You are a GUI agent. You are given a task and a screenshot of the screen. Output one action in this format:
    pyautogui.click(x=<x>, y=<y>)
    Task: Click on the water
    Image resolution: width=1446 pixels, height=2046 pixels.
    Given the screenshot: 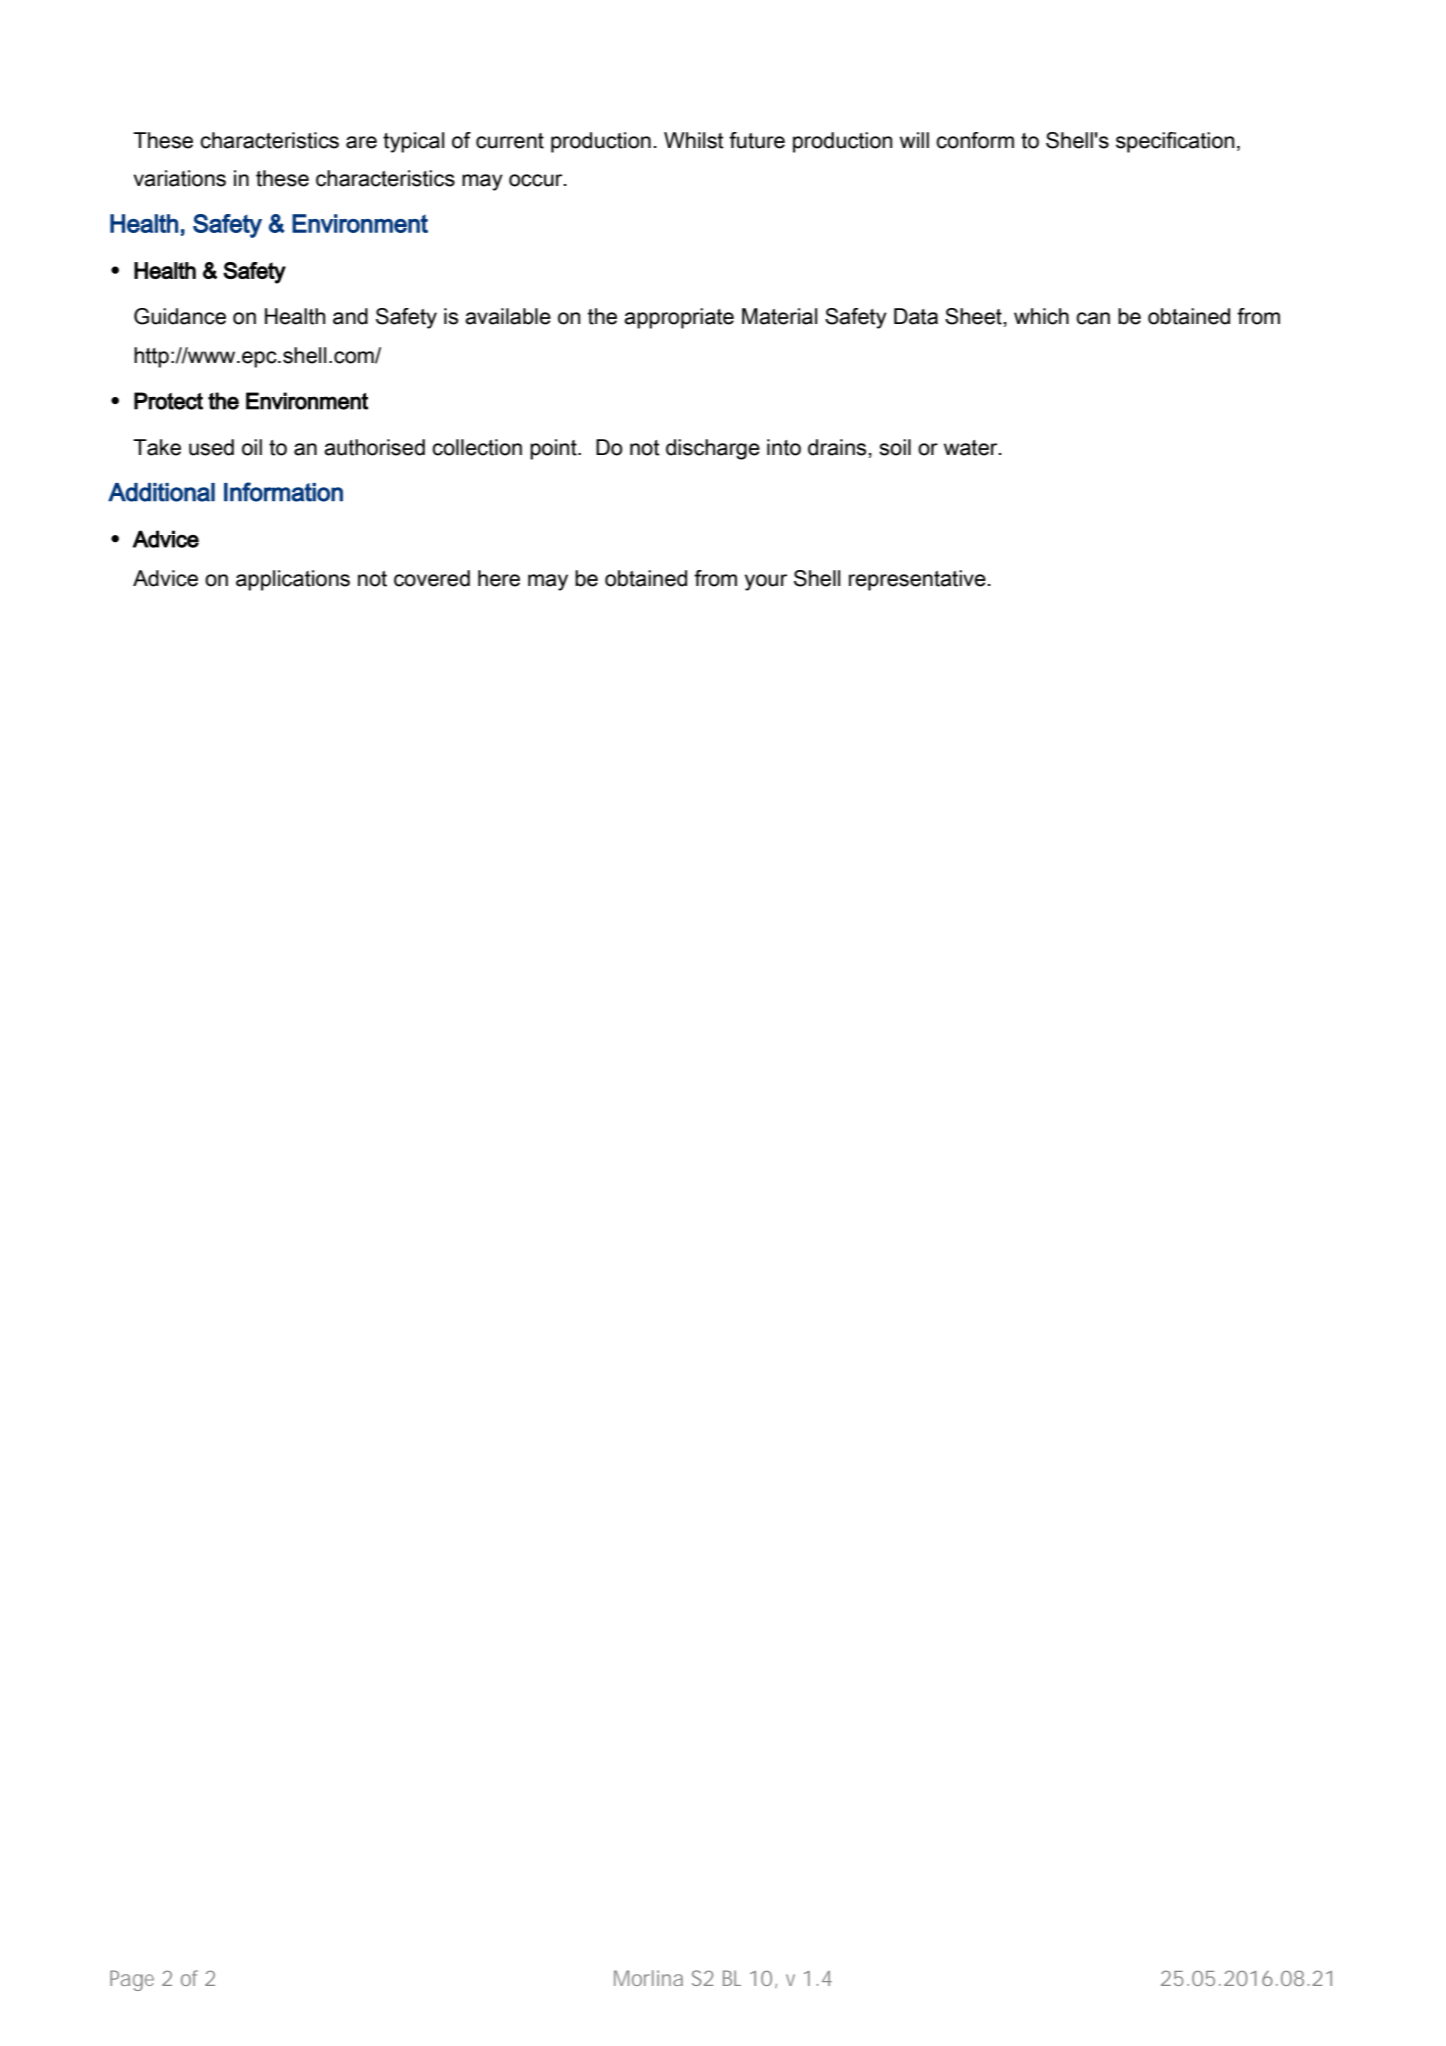 What is the action you would take?
    pyautogui.click(x=972, y=448)
